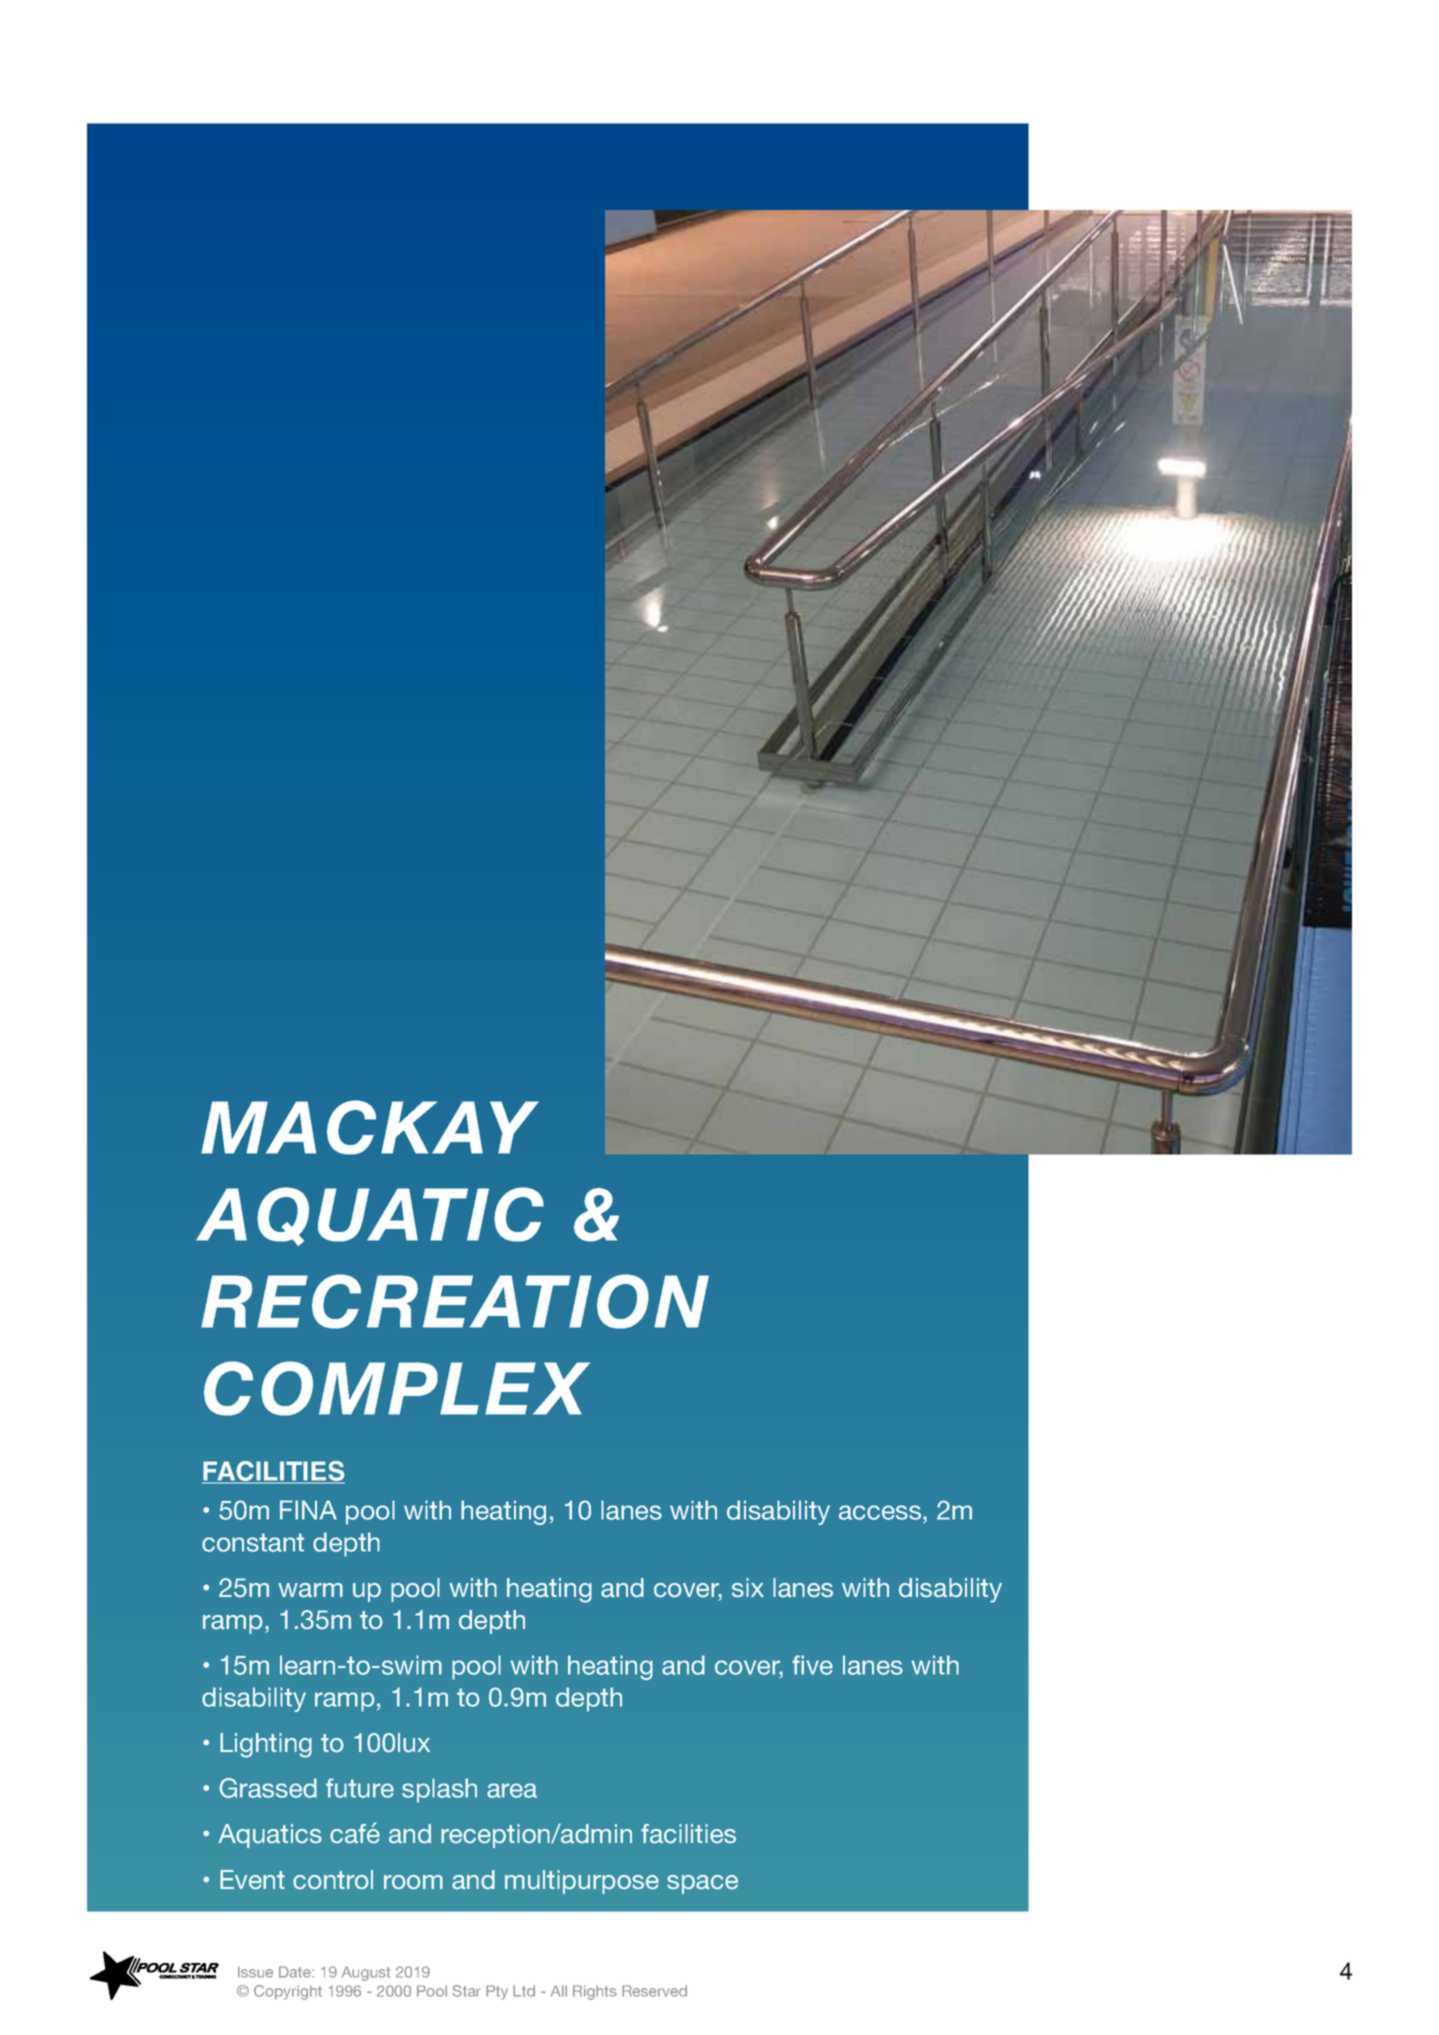  I want to click on MACKAY, so click(370, 1127).
